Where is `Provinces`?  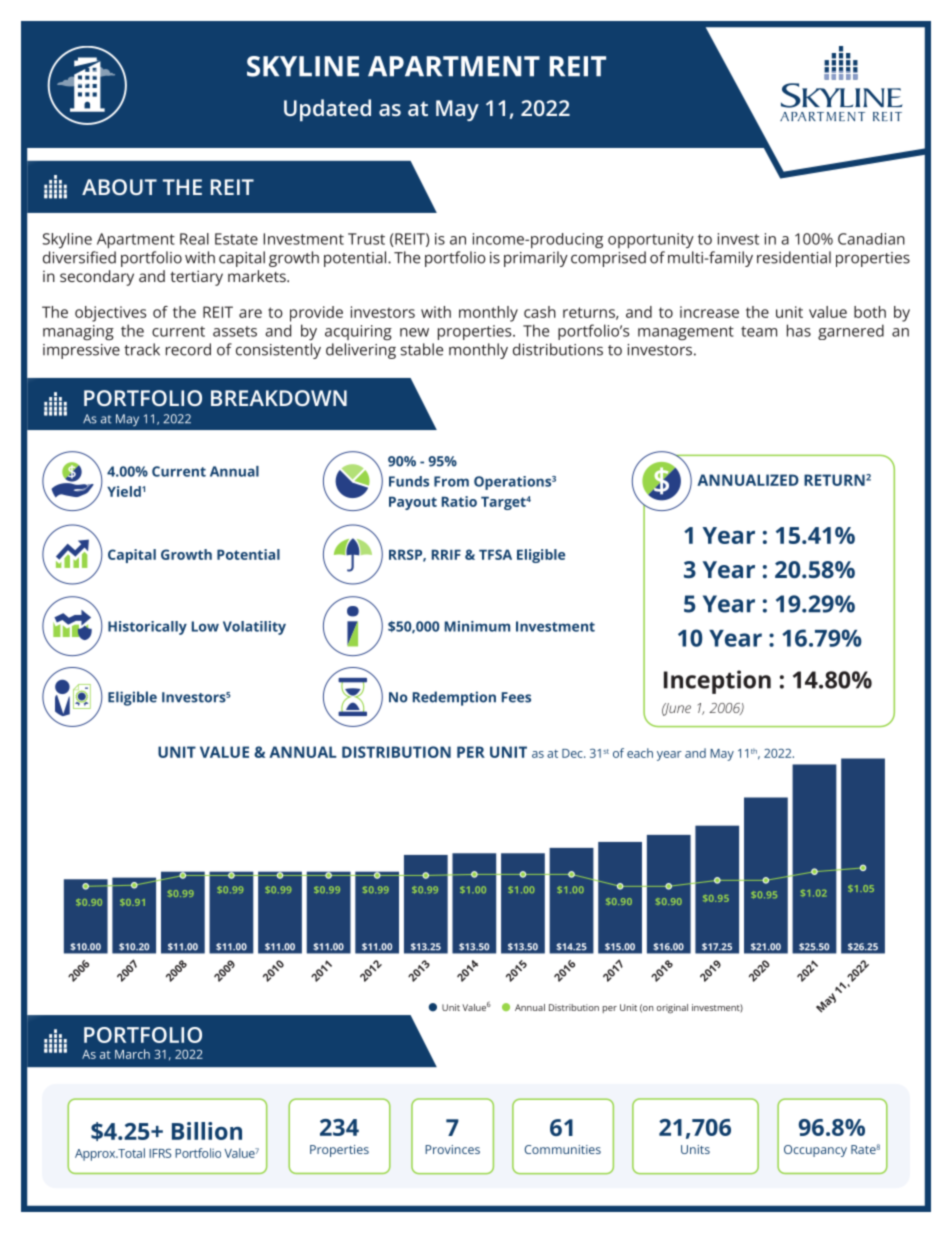
Provinces is located at coordinates (452, 1149).
